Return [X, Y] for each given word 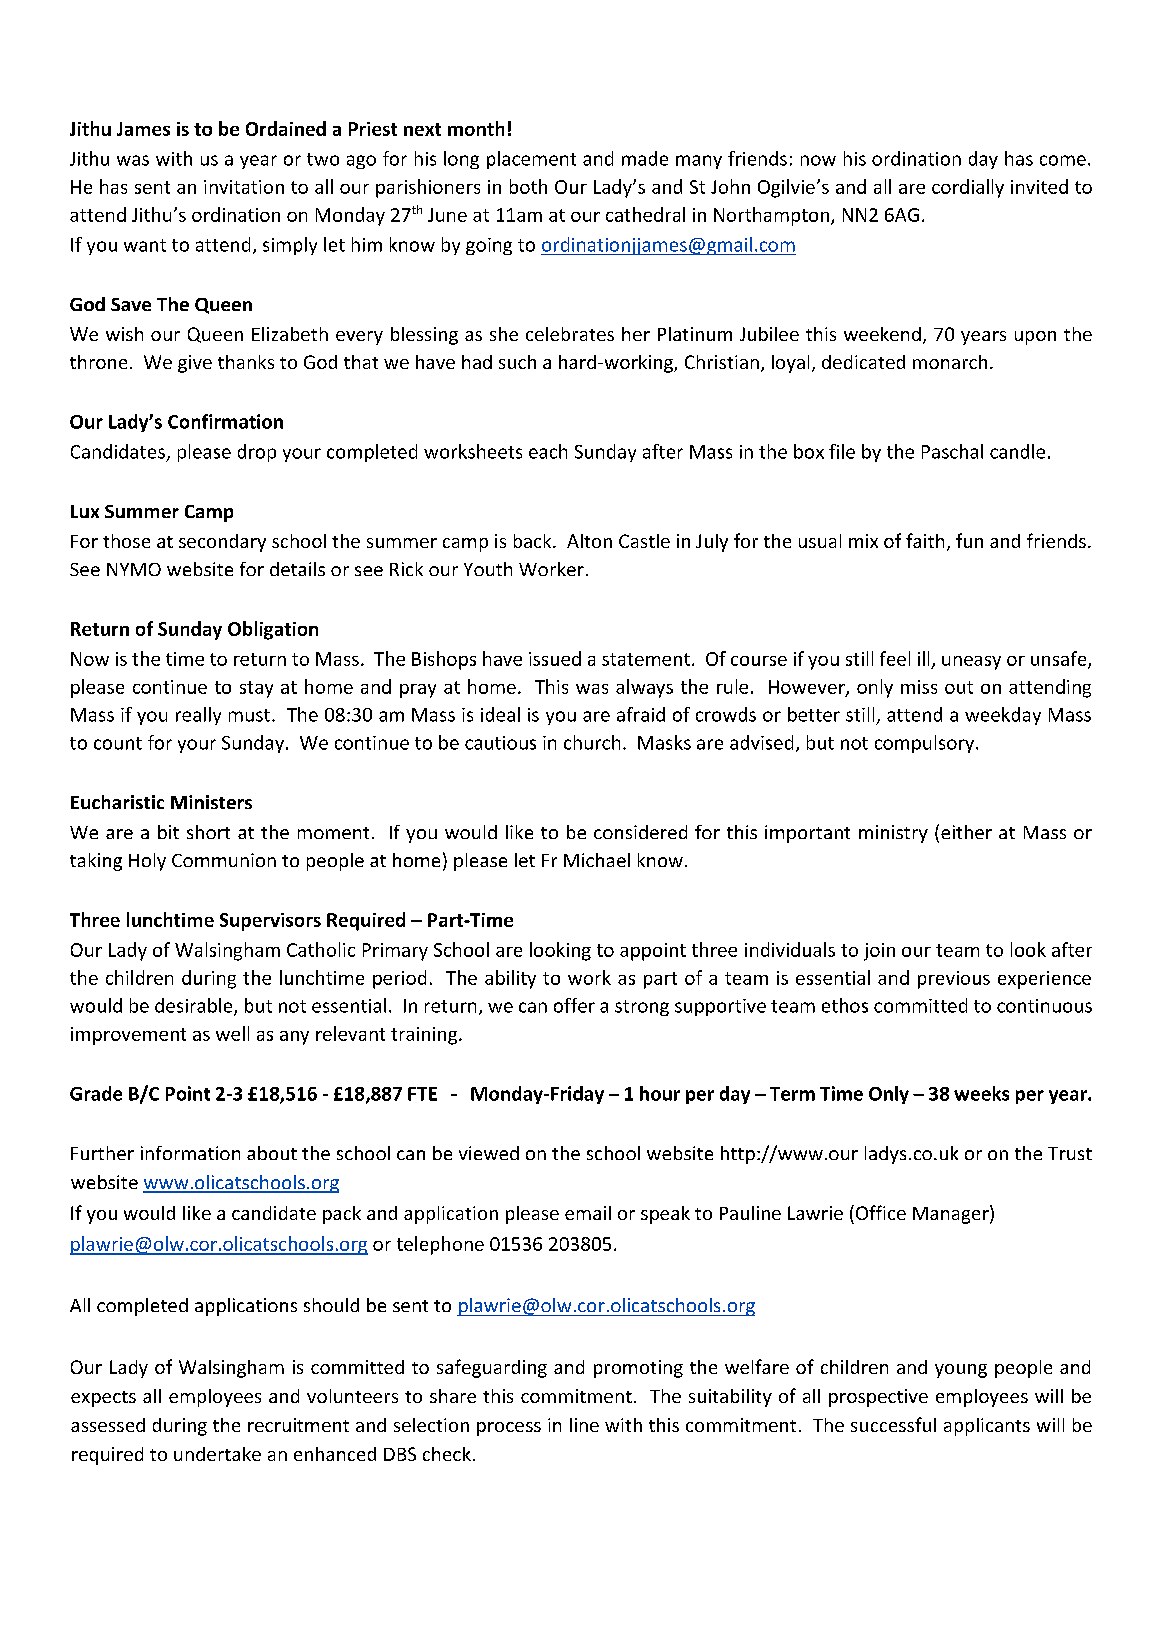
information [190, 1153]
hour [660, 1093]
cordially [968, 188]
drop [257, 453]
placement [531, 160]
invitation [244, 187]
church [592, 742]
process [509, 1429]
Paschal [952, 451]
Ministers [211, 802]
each [548, 451]
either [966, 832]
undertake [217, 1454]
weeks [981, 1093]
